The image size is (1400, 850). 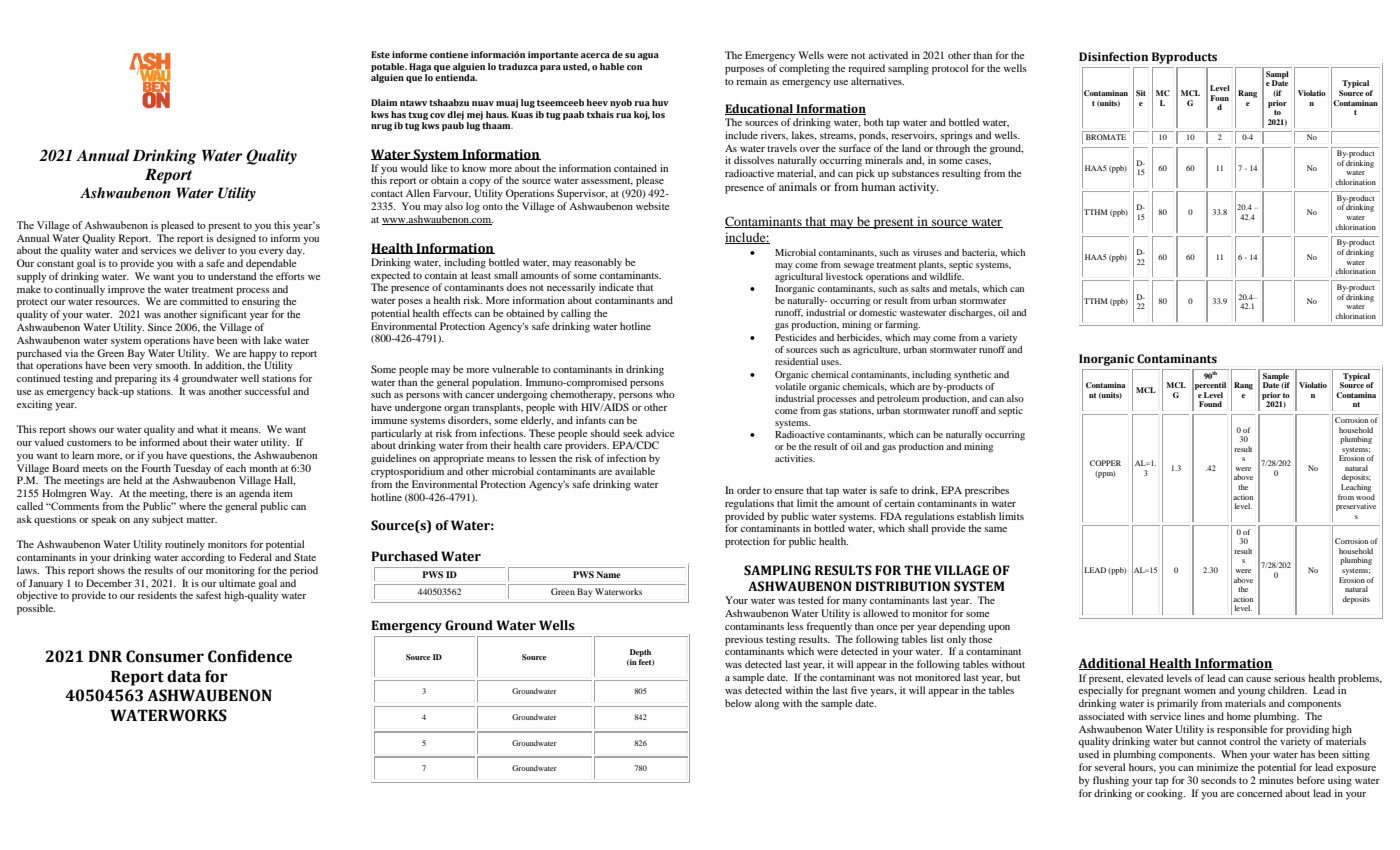 I want to click on synthetic, so click(x=972, y=375).
